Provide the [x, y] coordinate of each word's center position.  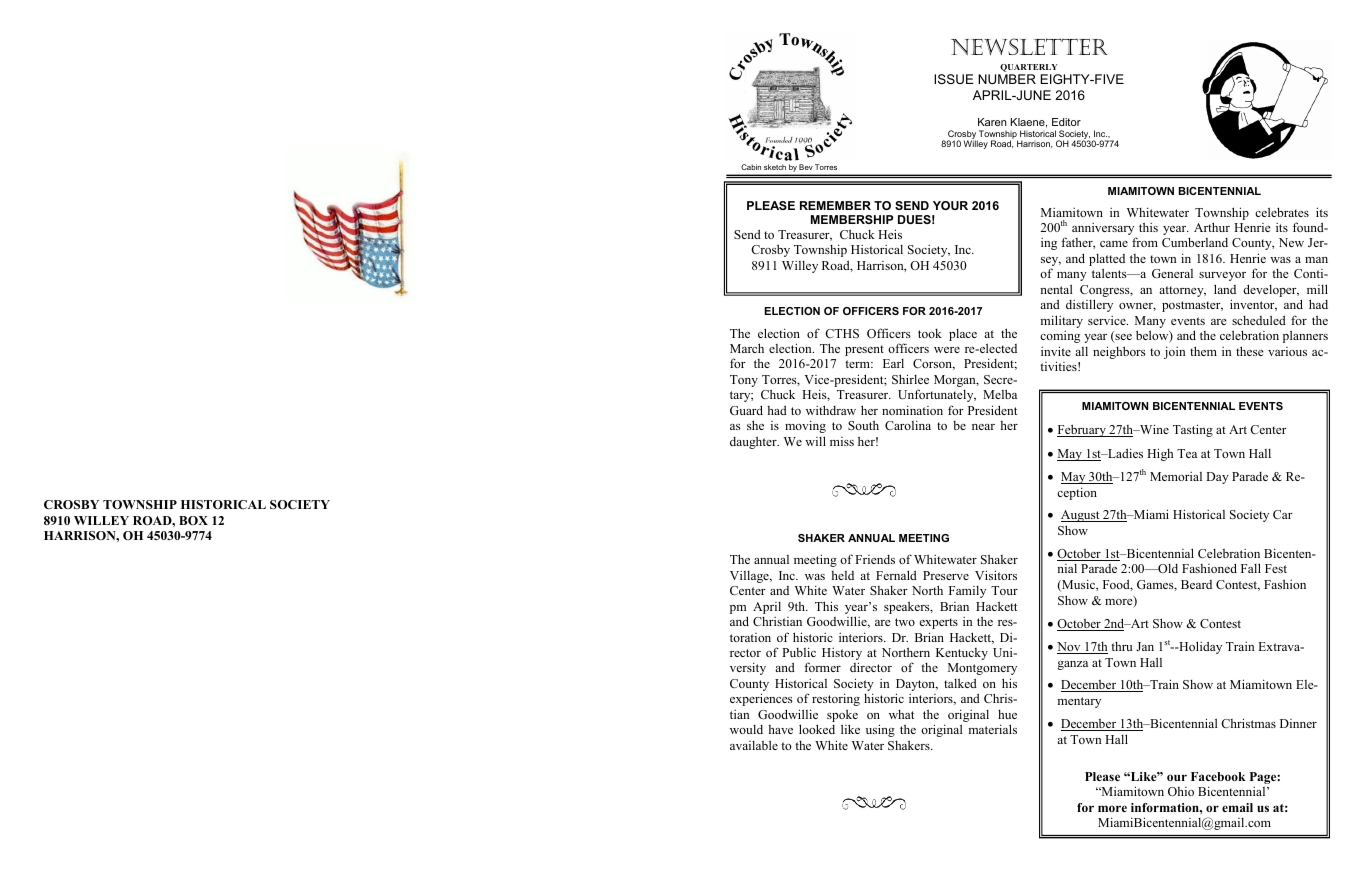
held [842, 575]
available [754, 745]
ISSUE [954, 79]
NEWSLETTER [1029, 46]
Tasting [1193, 430]
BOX [193, 520]
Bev [805, 167]
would [746, 729]
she [755, 425]
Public [799, 652]
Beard [1196, 584]
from [1145, 242]
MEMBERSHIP [852, 219]
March [747, 348]
